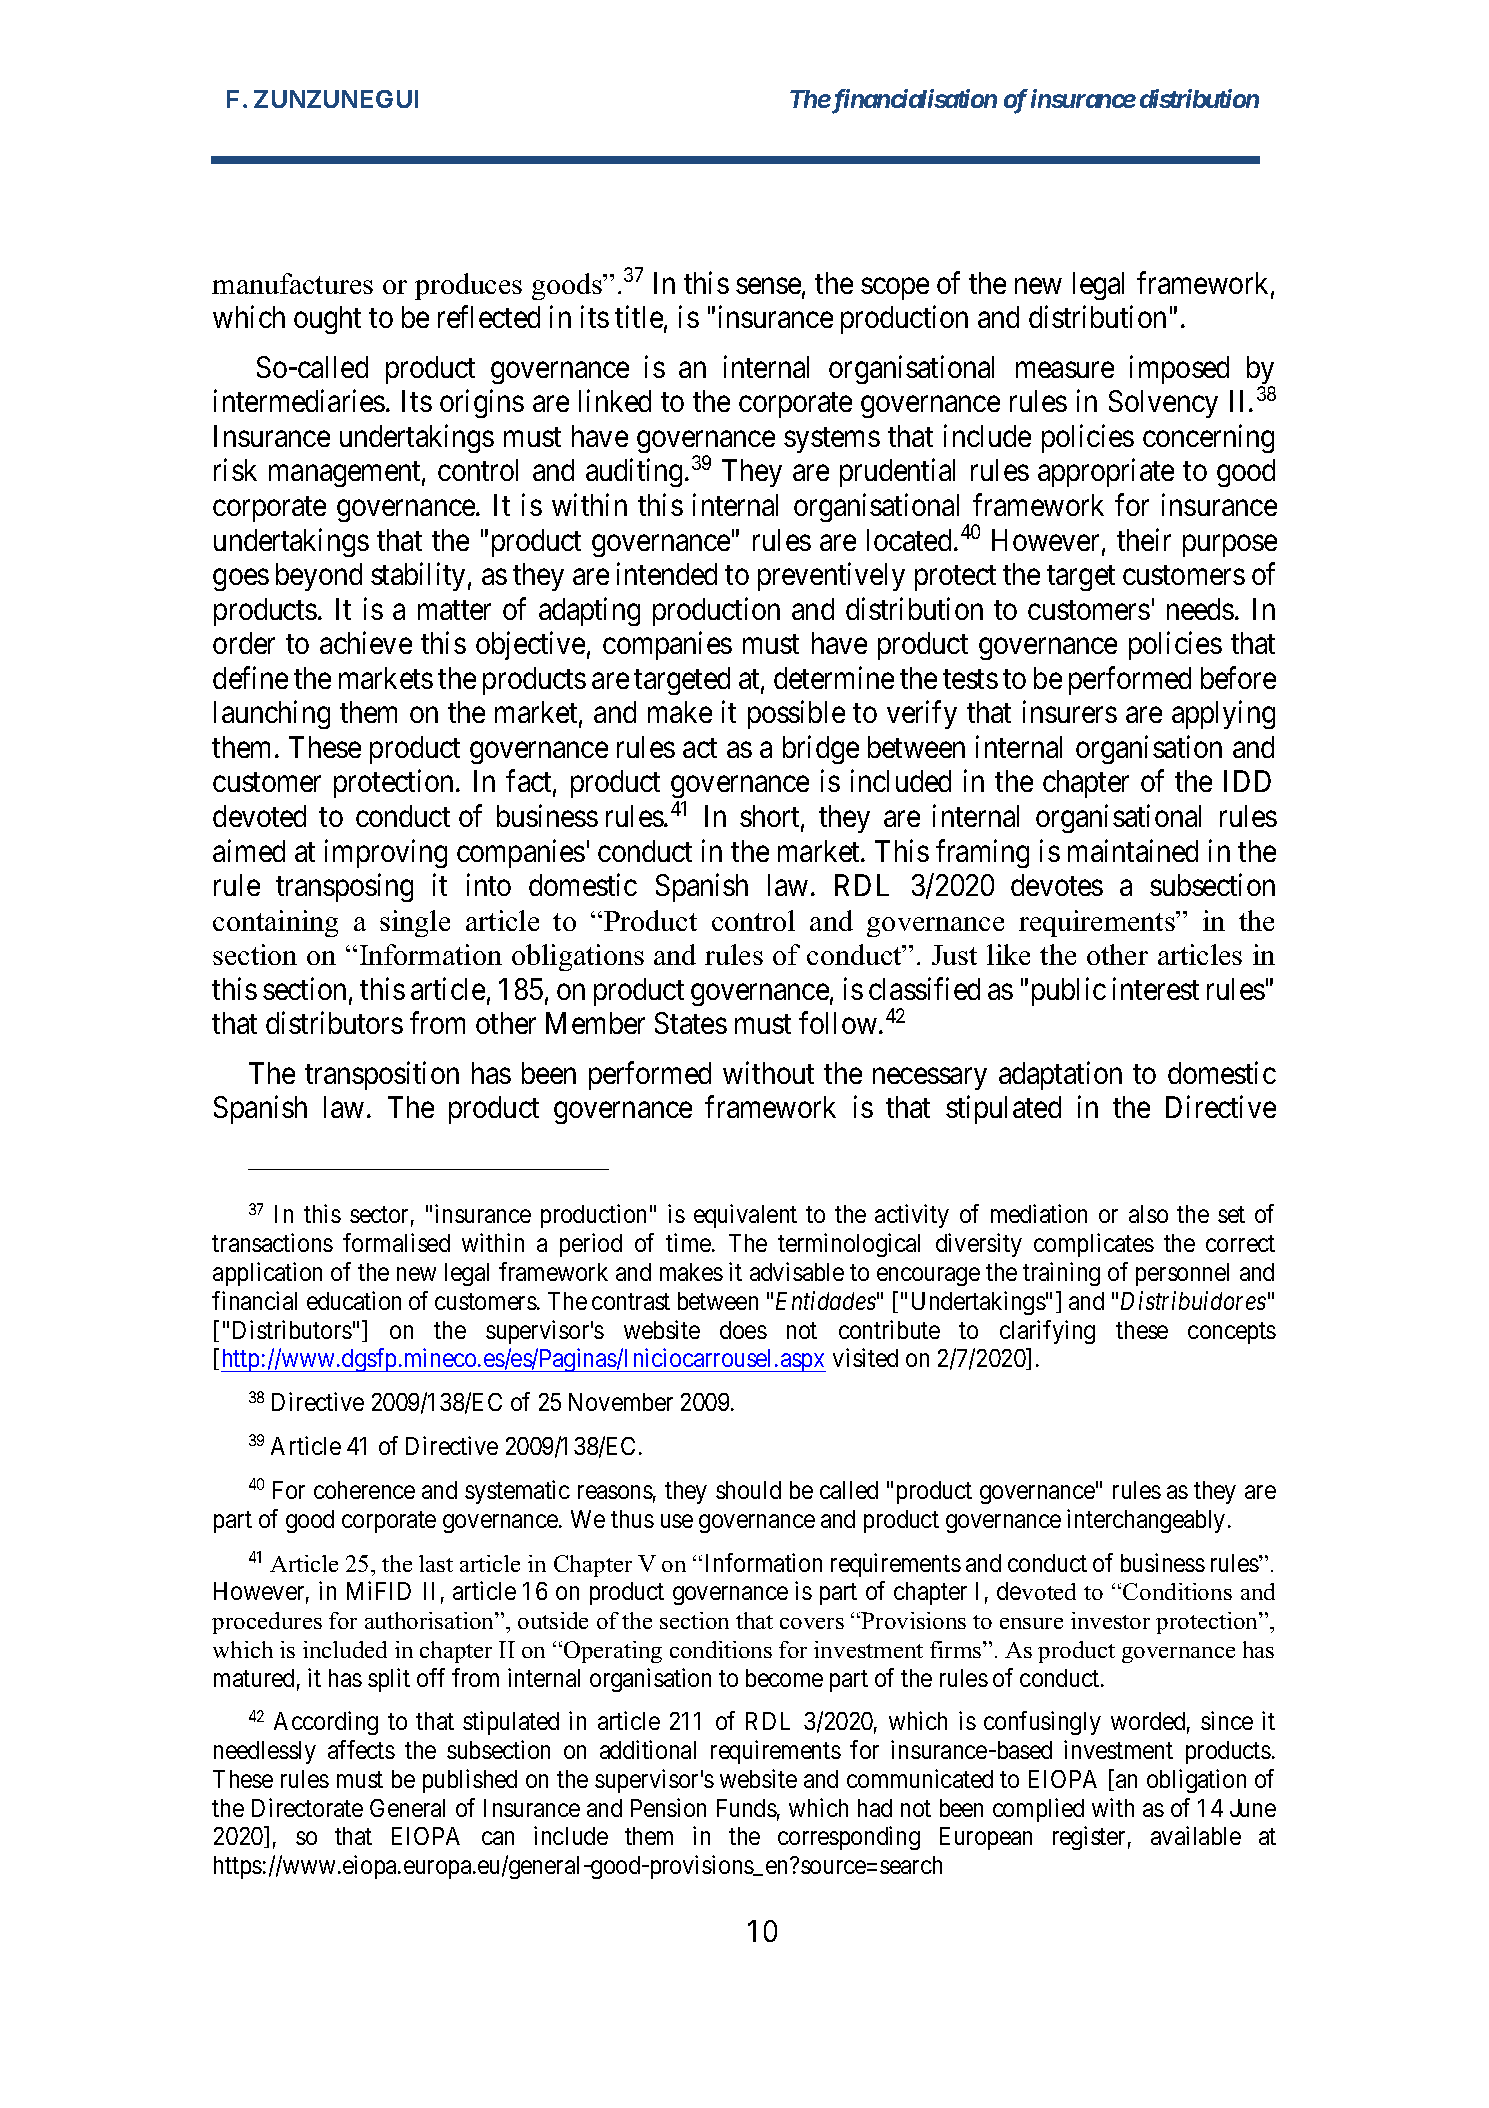 The image size is (1489, 2108). What do you see at coordinates (1179, 369) in the screenshot?
I see `imposed` at bounding box center [1179, 369].
